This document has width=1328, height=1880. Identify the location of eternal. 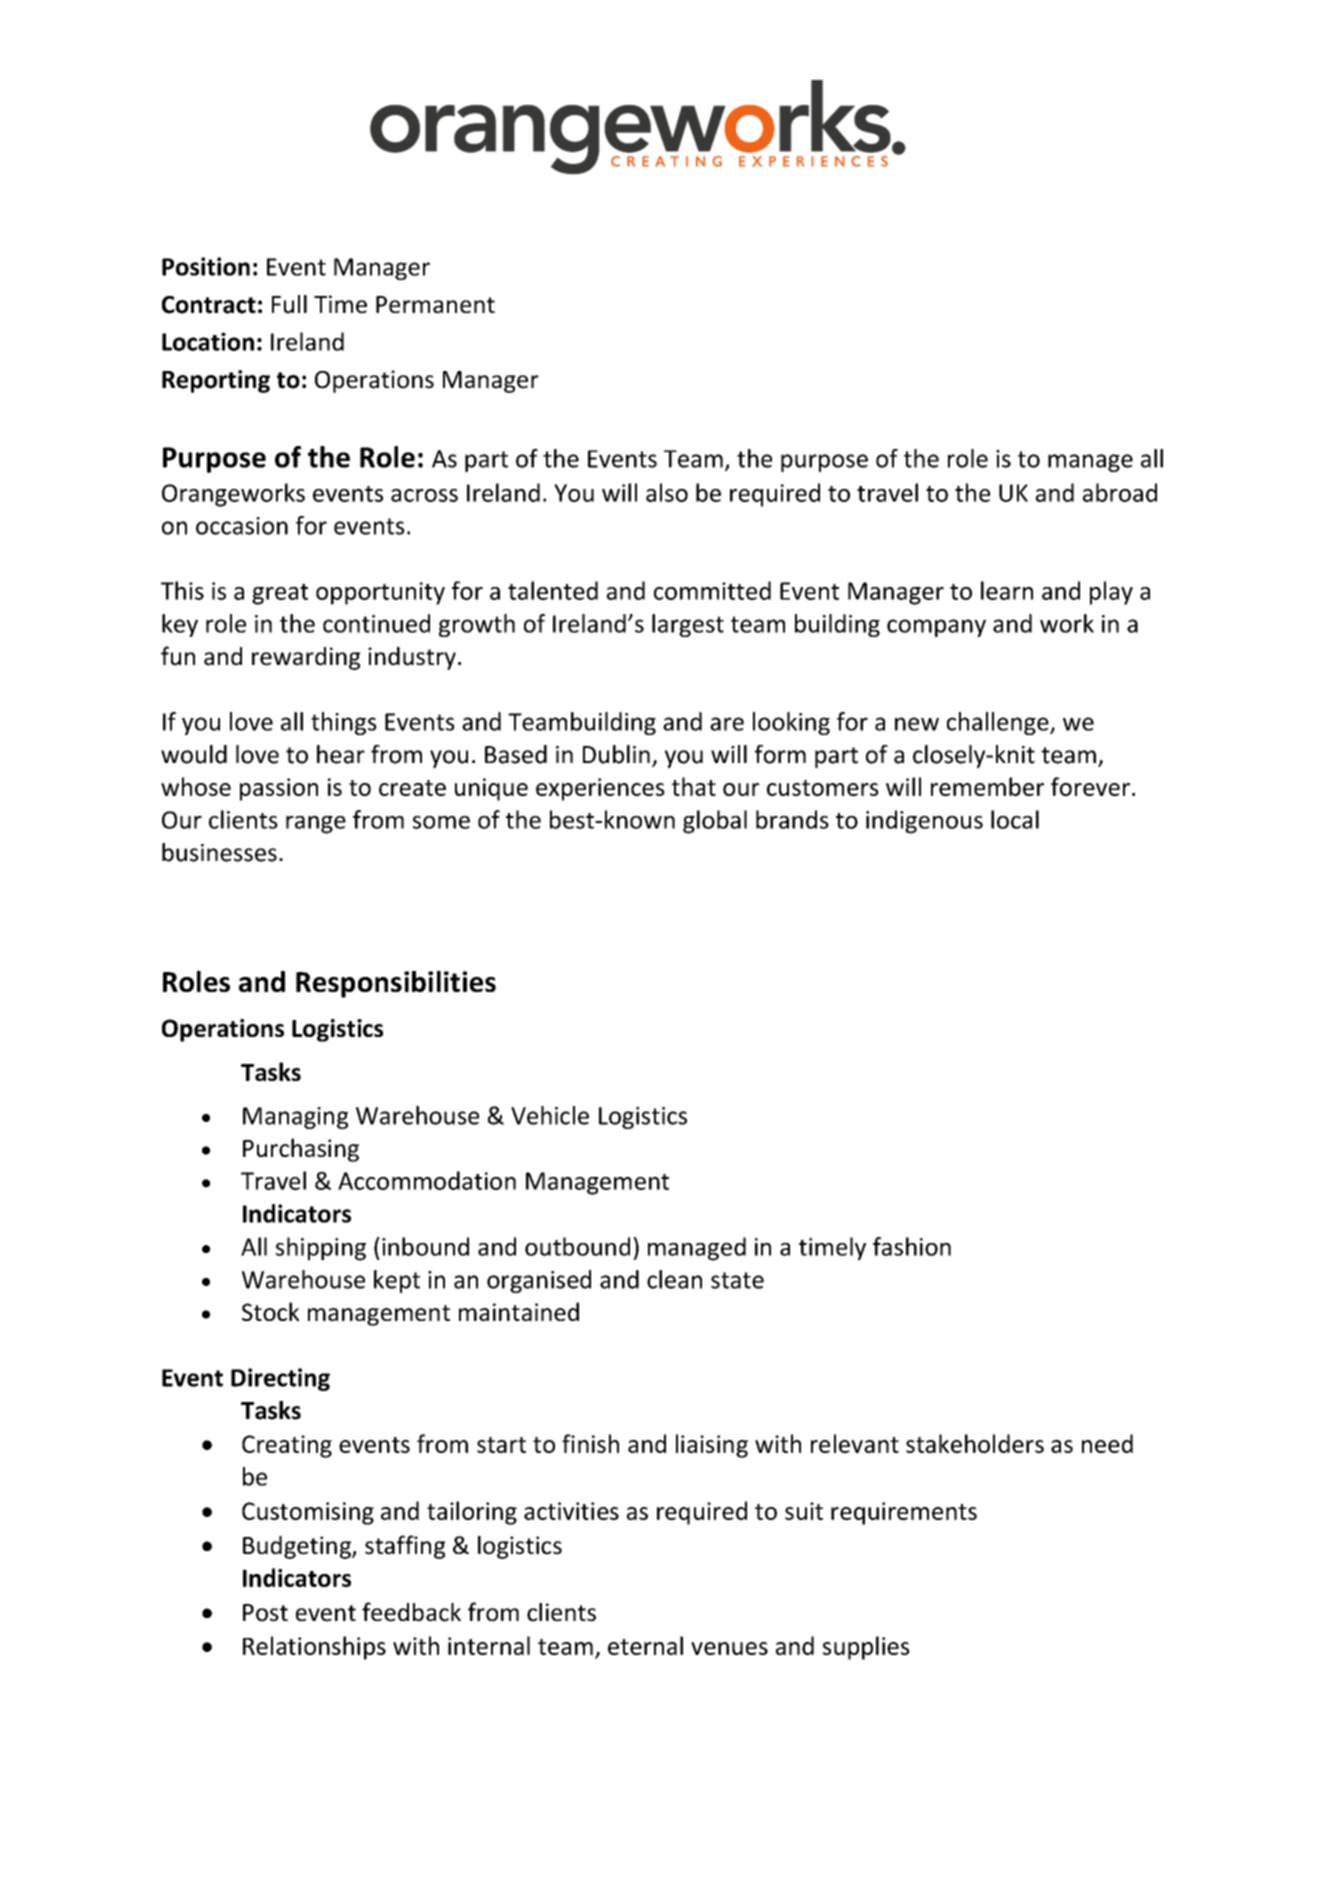
(645, 1645).
